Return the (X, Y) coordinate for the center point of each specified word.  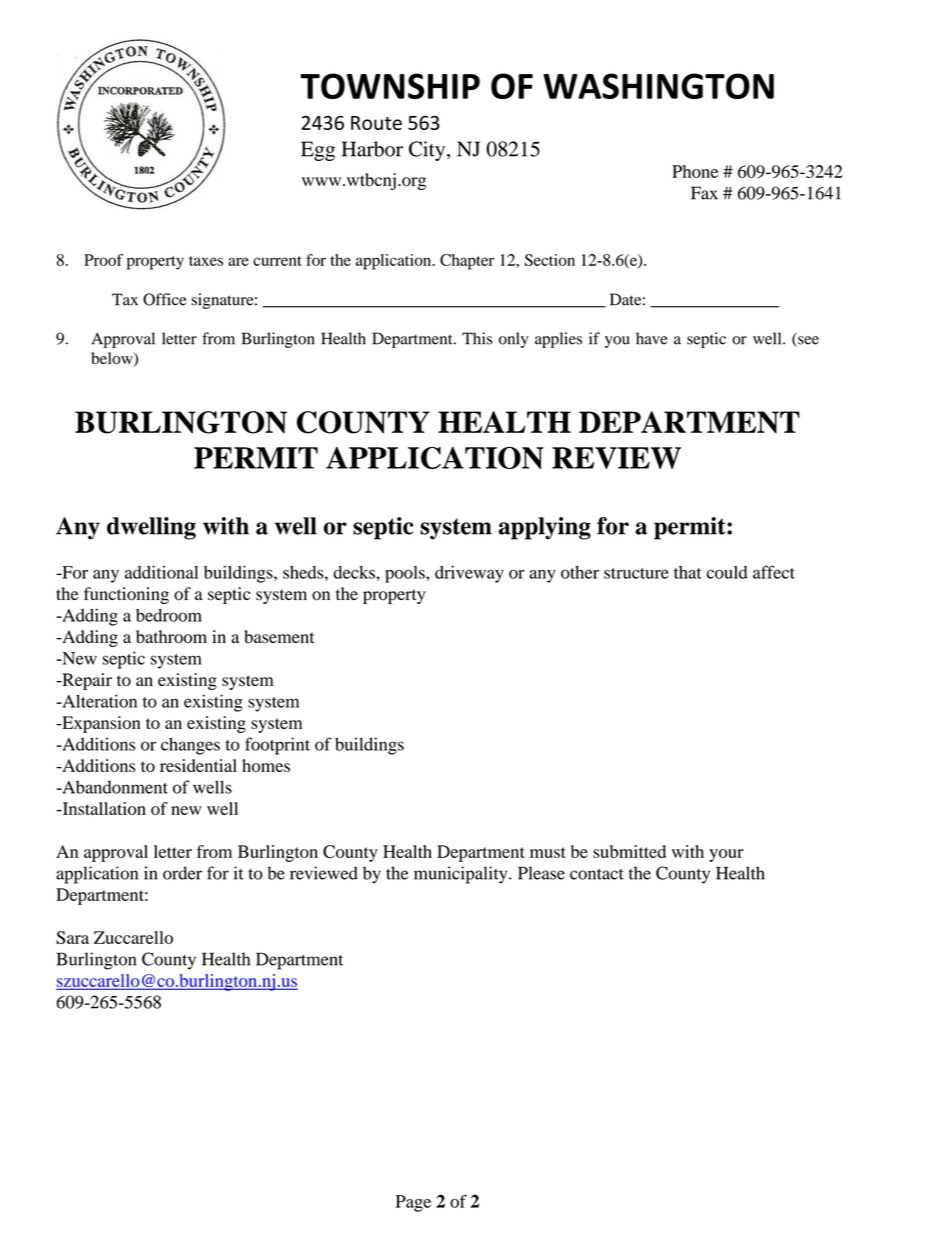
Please (541, 873)
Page (413, 1203)
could (727, 572)
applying (545, 528)
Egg (318, 151)
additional (161, 572)
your (726, 855)
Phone (695, 171)
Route (376, 123)
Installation (103, 808)
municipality (462, 875)
